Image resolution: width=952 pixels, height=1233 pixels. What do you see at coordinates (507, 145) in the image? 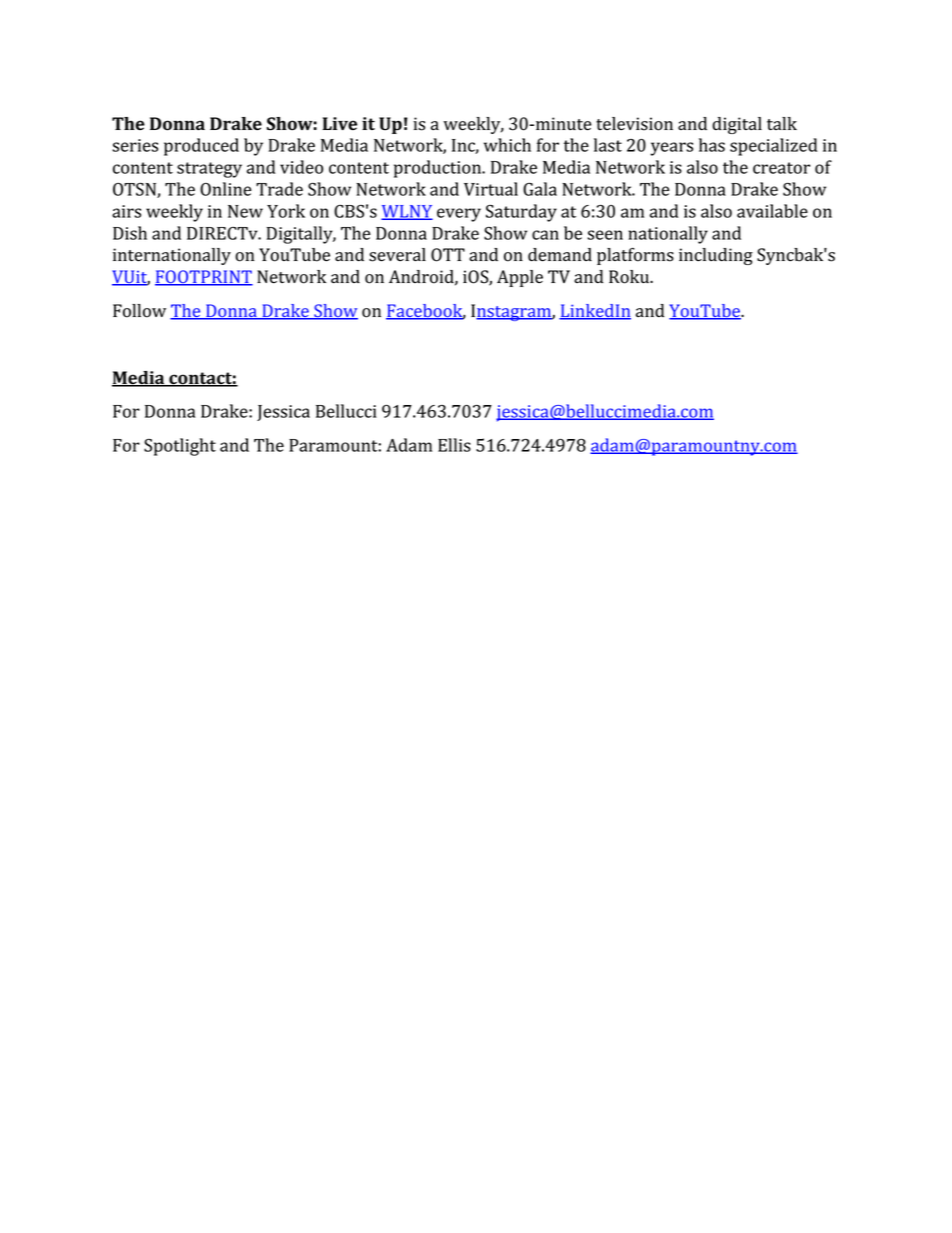
I see `which` at bounding box center [507, 145].
